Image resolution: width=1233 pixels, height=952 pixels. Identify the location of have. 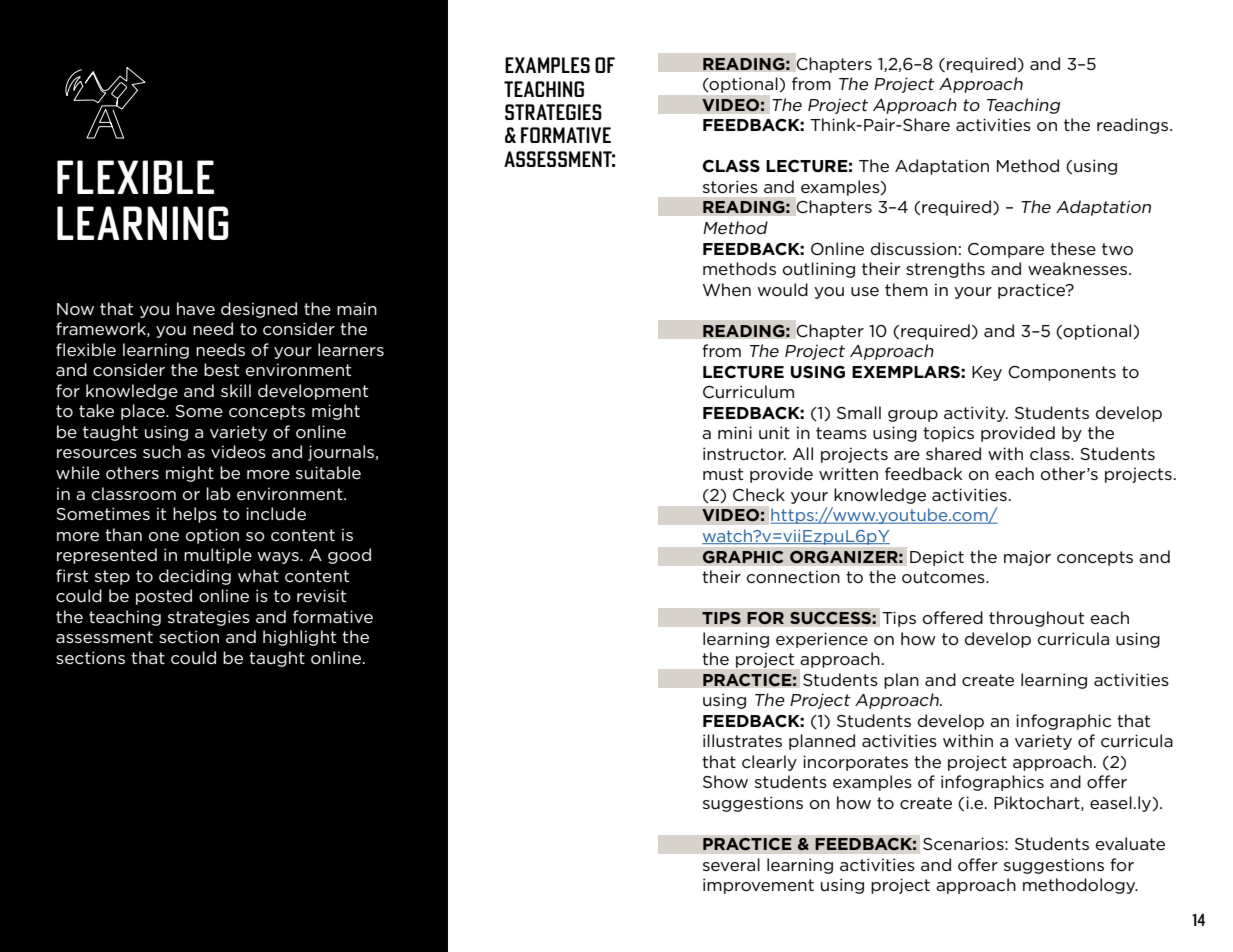
(196, 308).
